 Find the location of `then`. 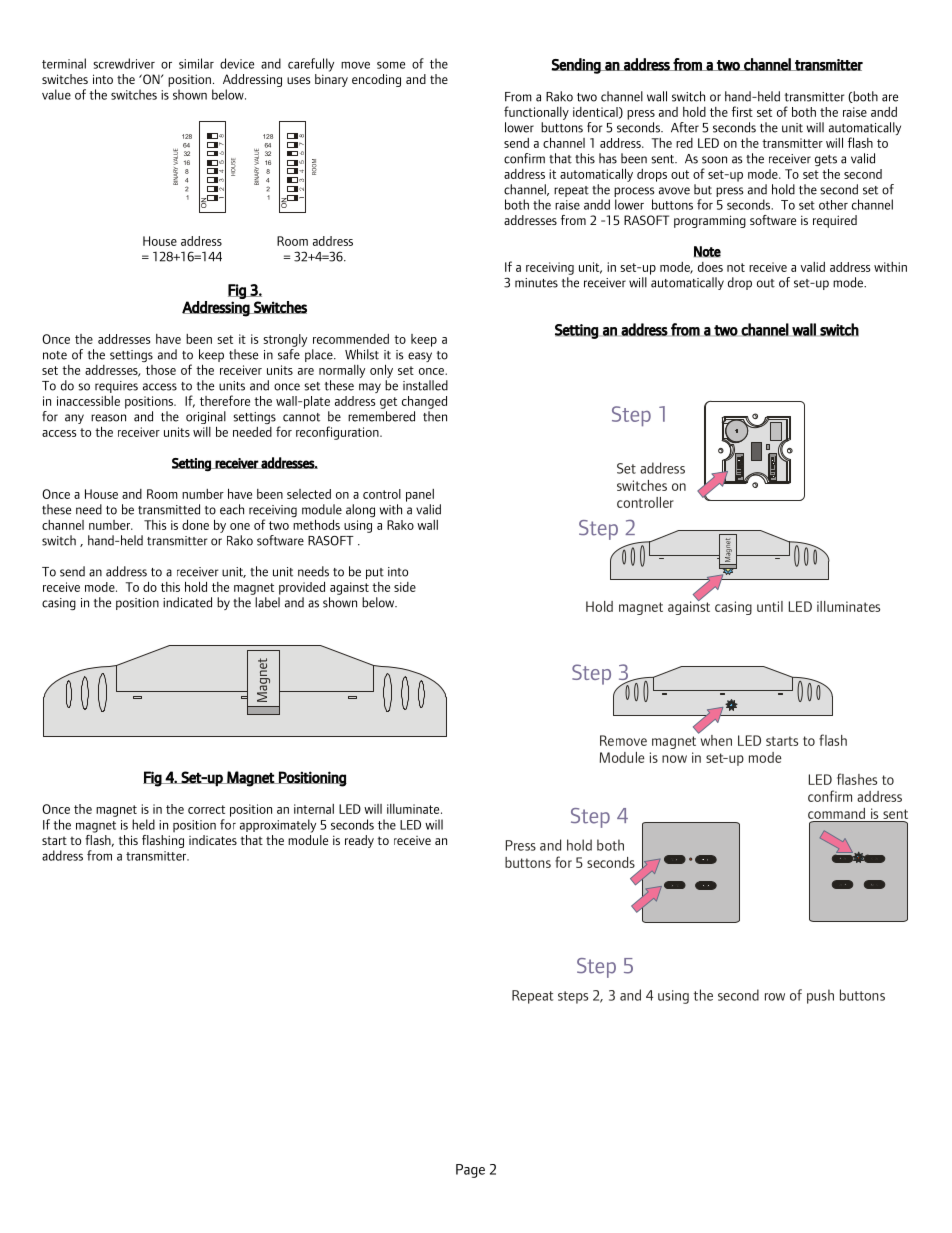

then is located at coordinates (435, 416).
